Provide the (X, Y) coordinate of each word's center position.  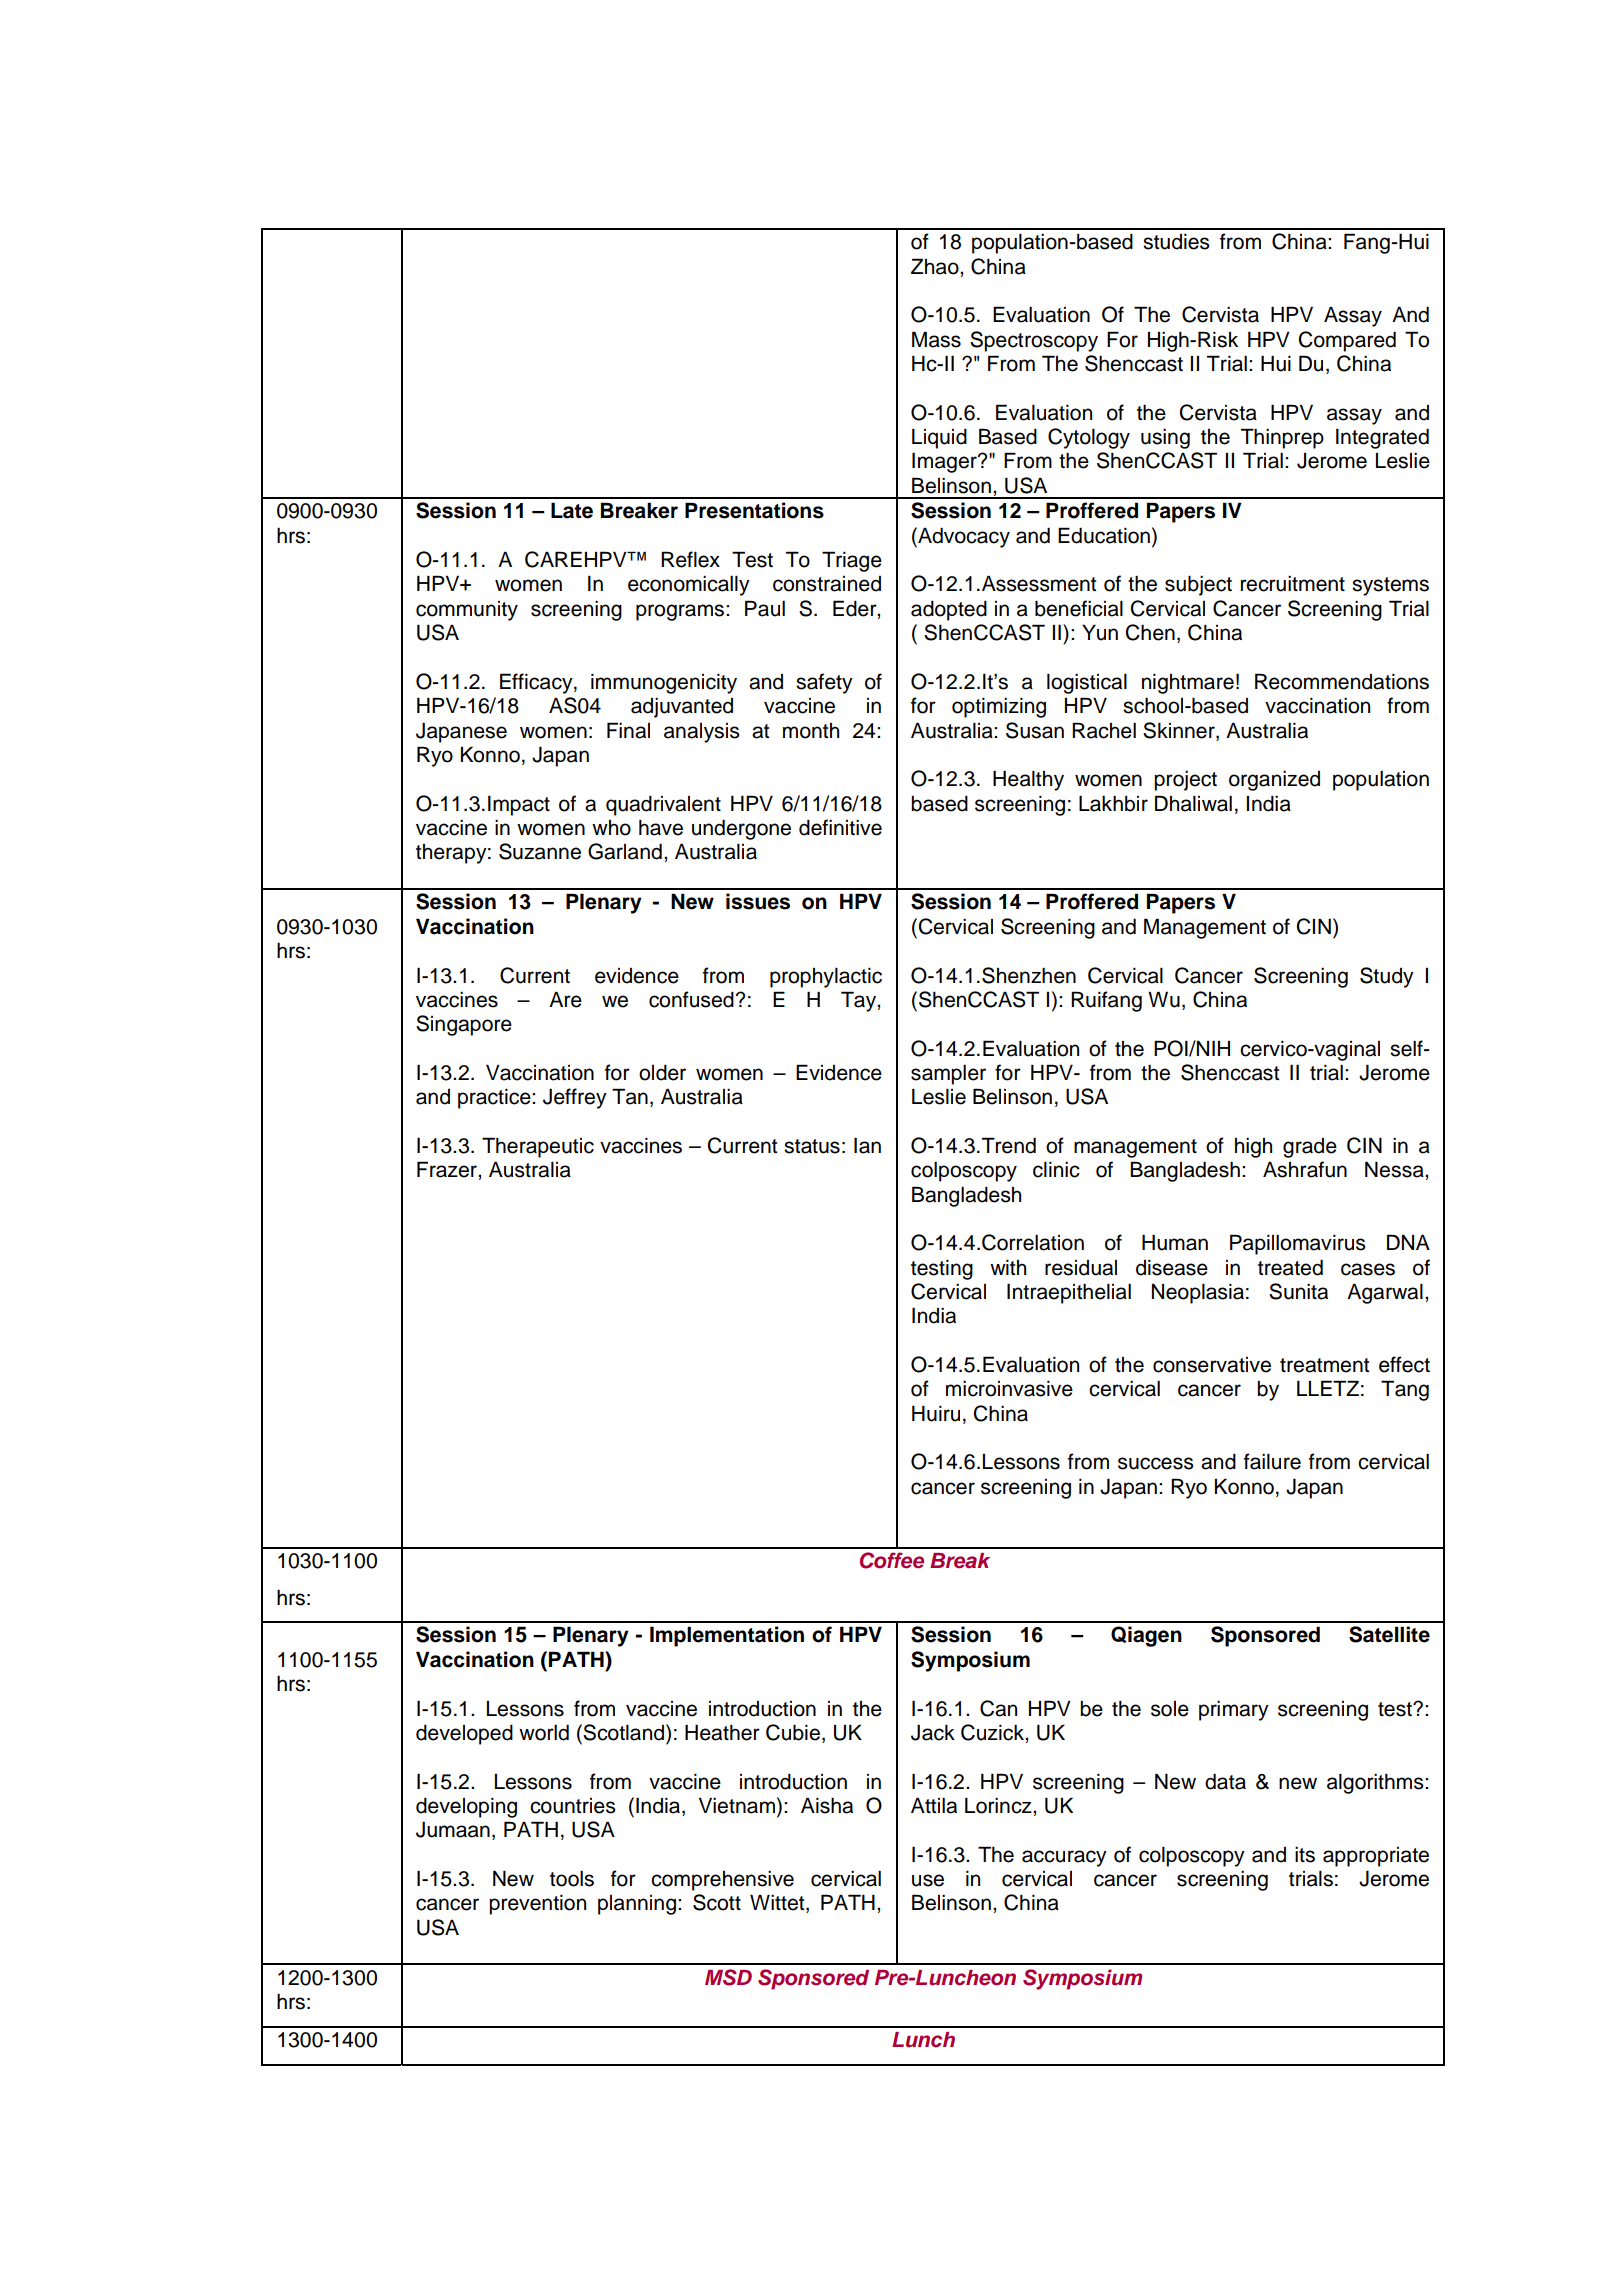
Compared (1347, 341)
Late (572, 510)
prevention (537, 1905)
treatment (1324, 1365)
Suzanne (540, 851)
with (1008, 1267)
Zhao (936, 266)
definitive (840, 827)
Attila (934, 1805)
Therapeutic (538, 1147)
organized (1274, 781)
